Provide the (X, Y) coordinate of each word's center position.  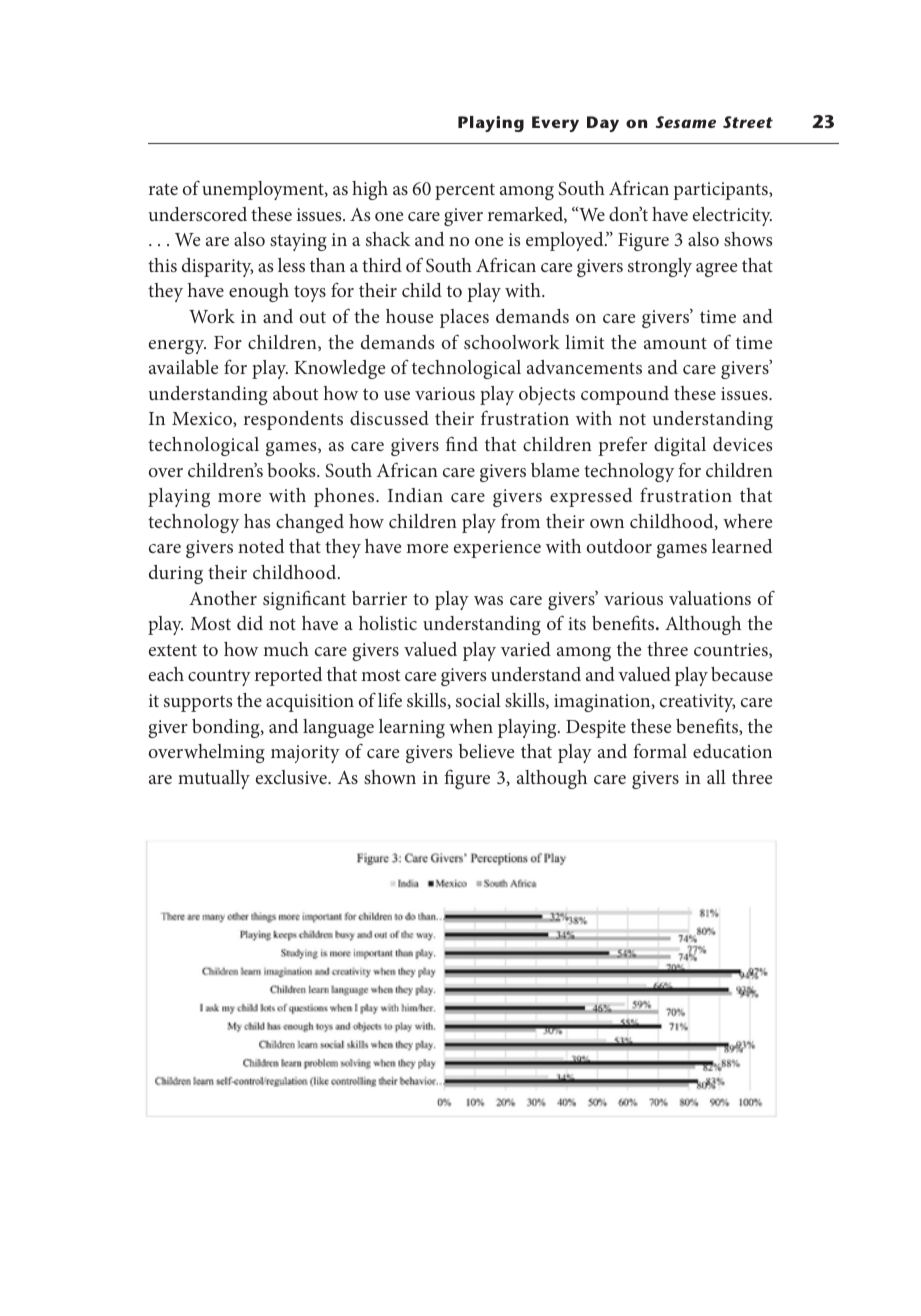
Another (223, 598)
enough (259, 292)
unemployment (264, 190)
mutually (214, 779)
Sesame (686, 122)
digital (680, 446)
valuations (710, 598)
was (488, 600)
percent (465, 192)
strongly (660, 267)
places (464, 318)
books (292, 470)
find (462, 443)
